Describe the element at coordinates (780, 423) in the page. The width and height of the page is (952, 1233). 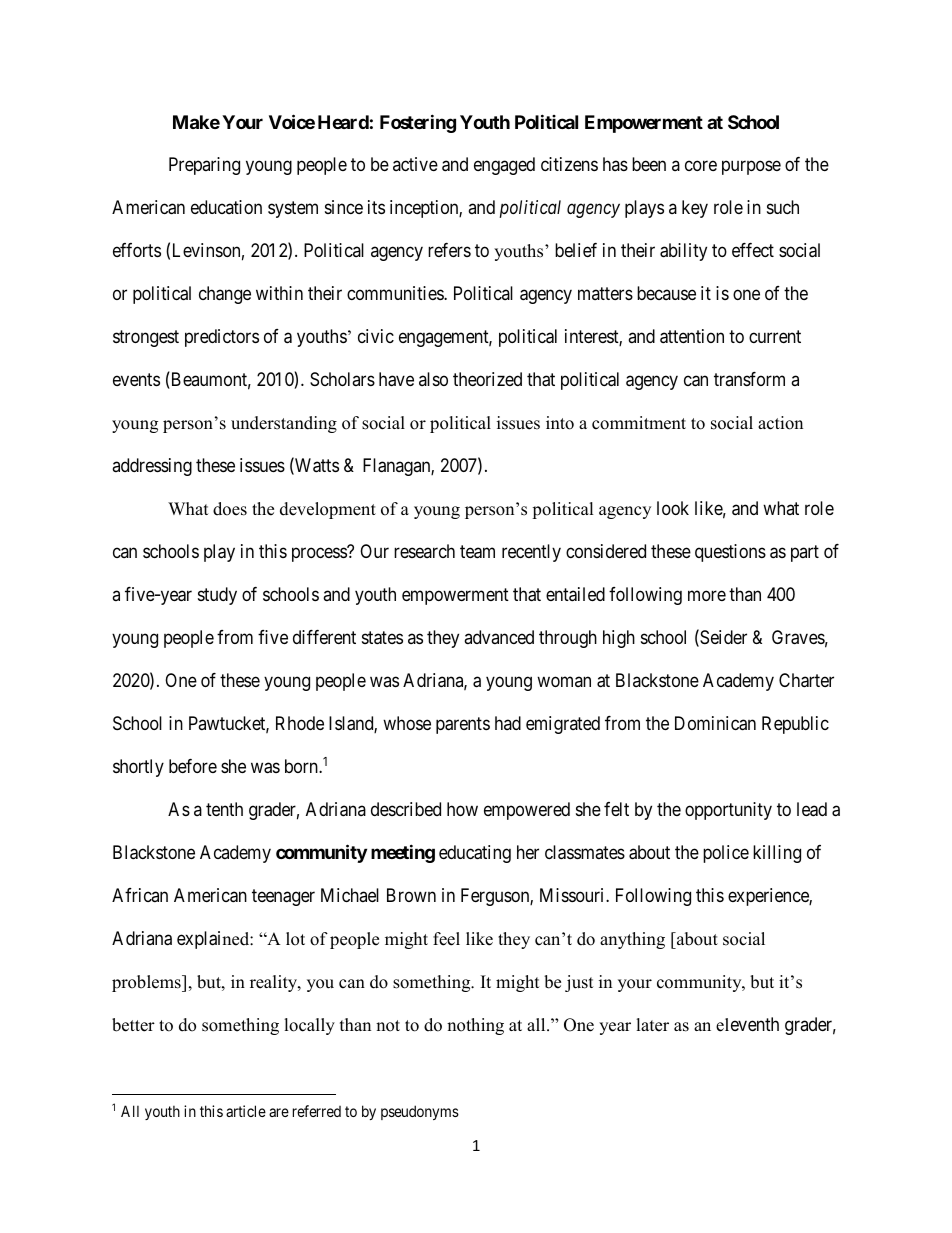
I see `action` at that location.
